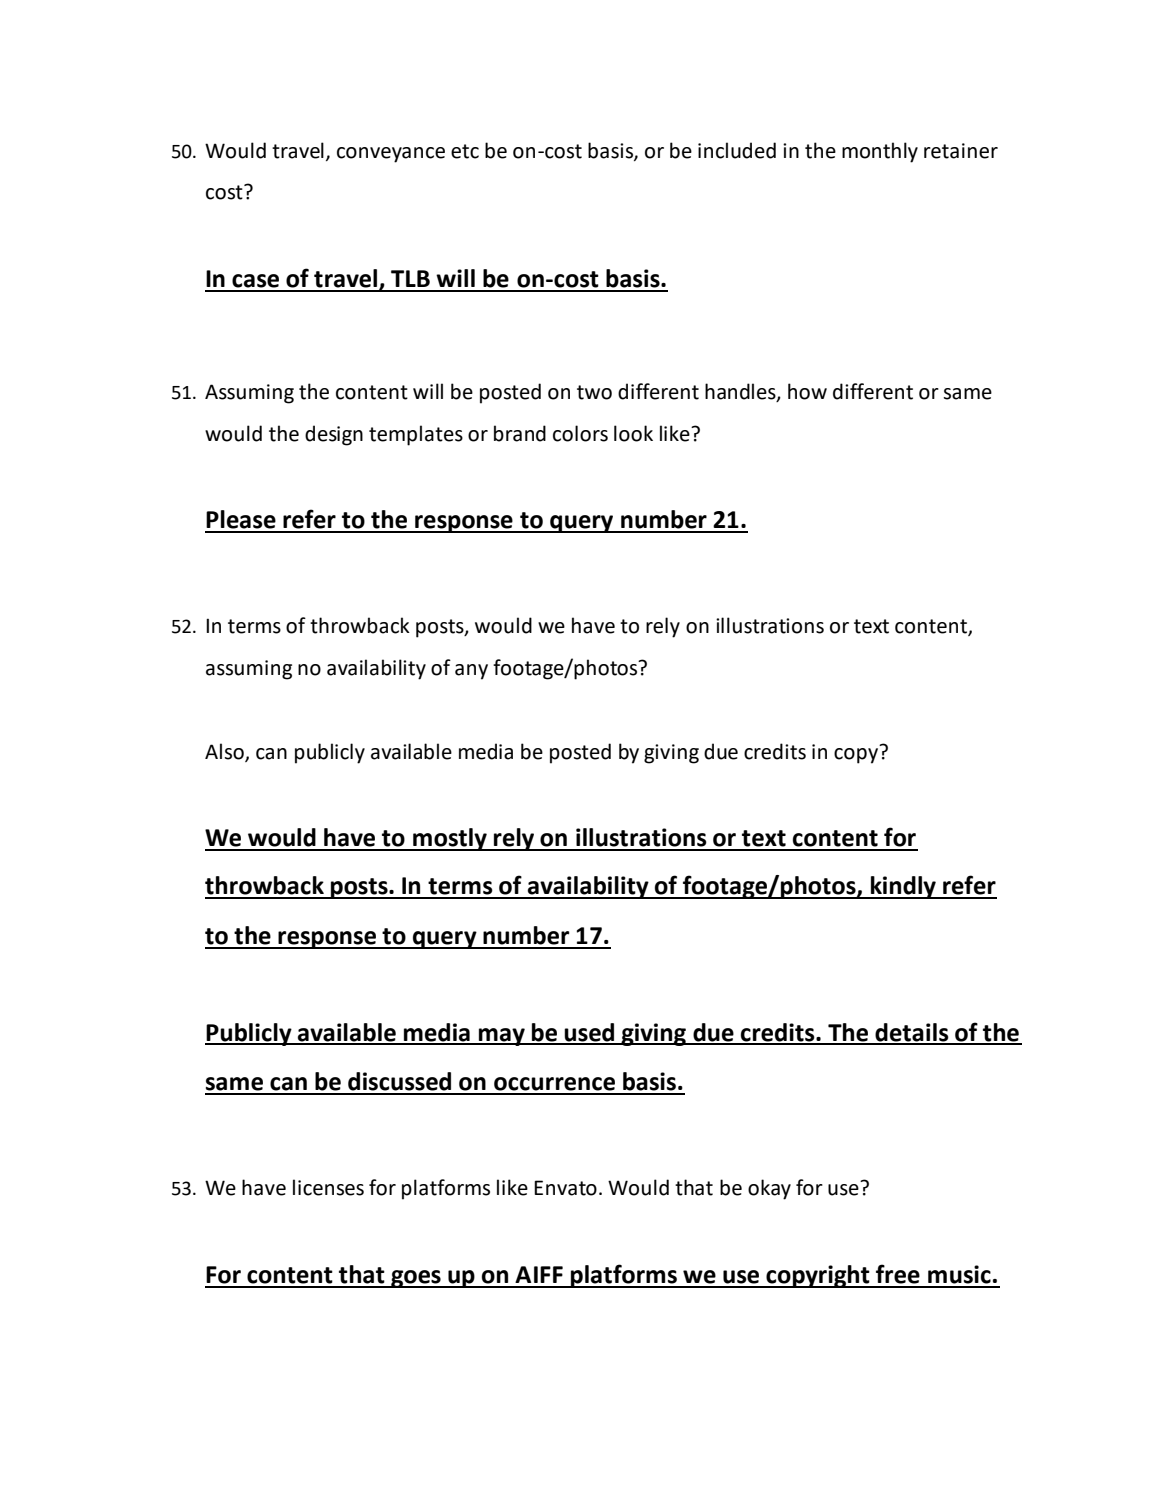  I want to click on free, so click(898, 1274).
